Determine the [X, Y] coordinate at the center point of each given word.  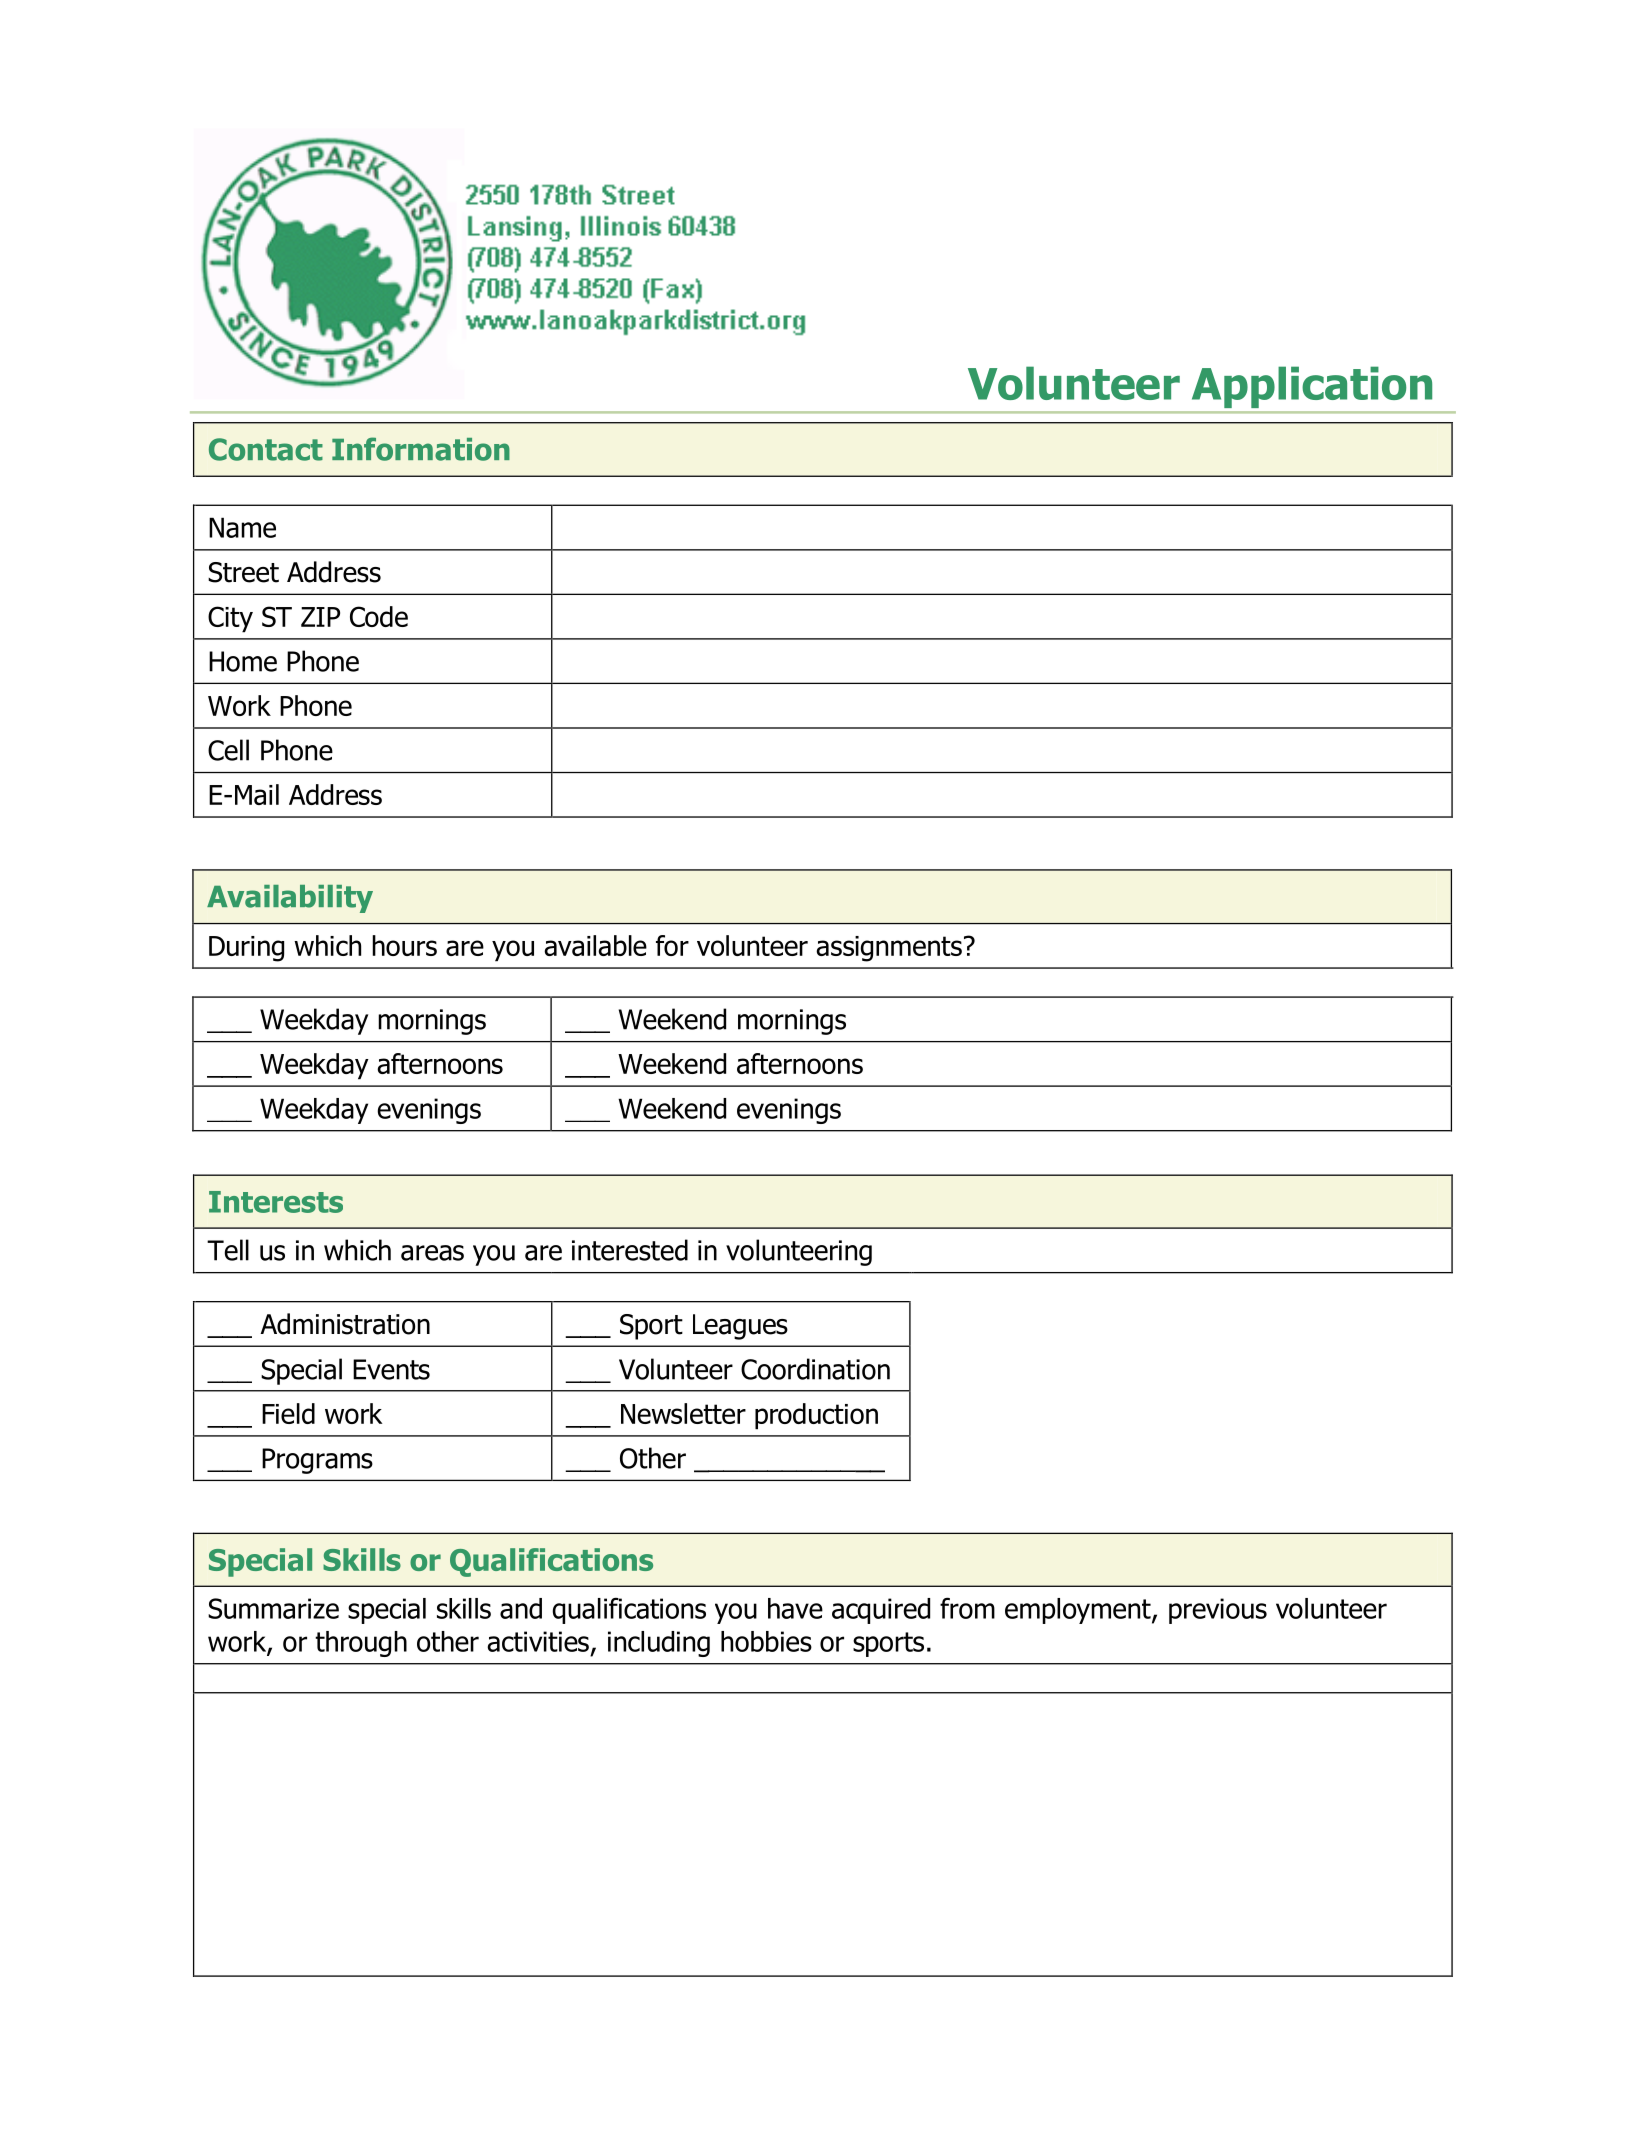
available [595, 945]
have [795, 1608]
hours [404, 945]
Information [421, 449]
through [361, 1644]
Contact [266, 449]
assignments [889, 949]
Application [1312, 387]
